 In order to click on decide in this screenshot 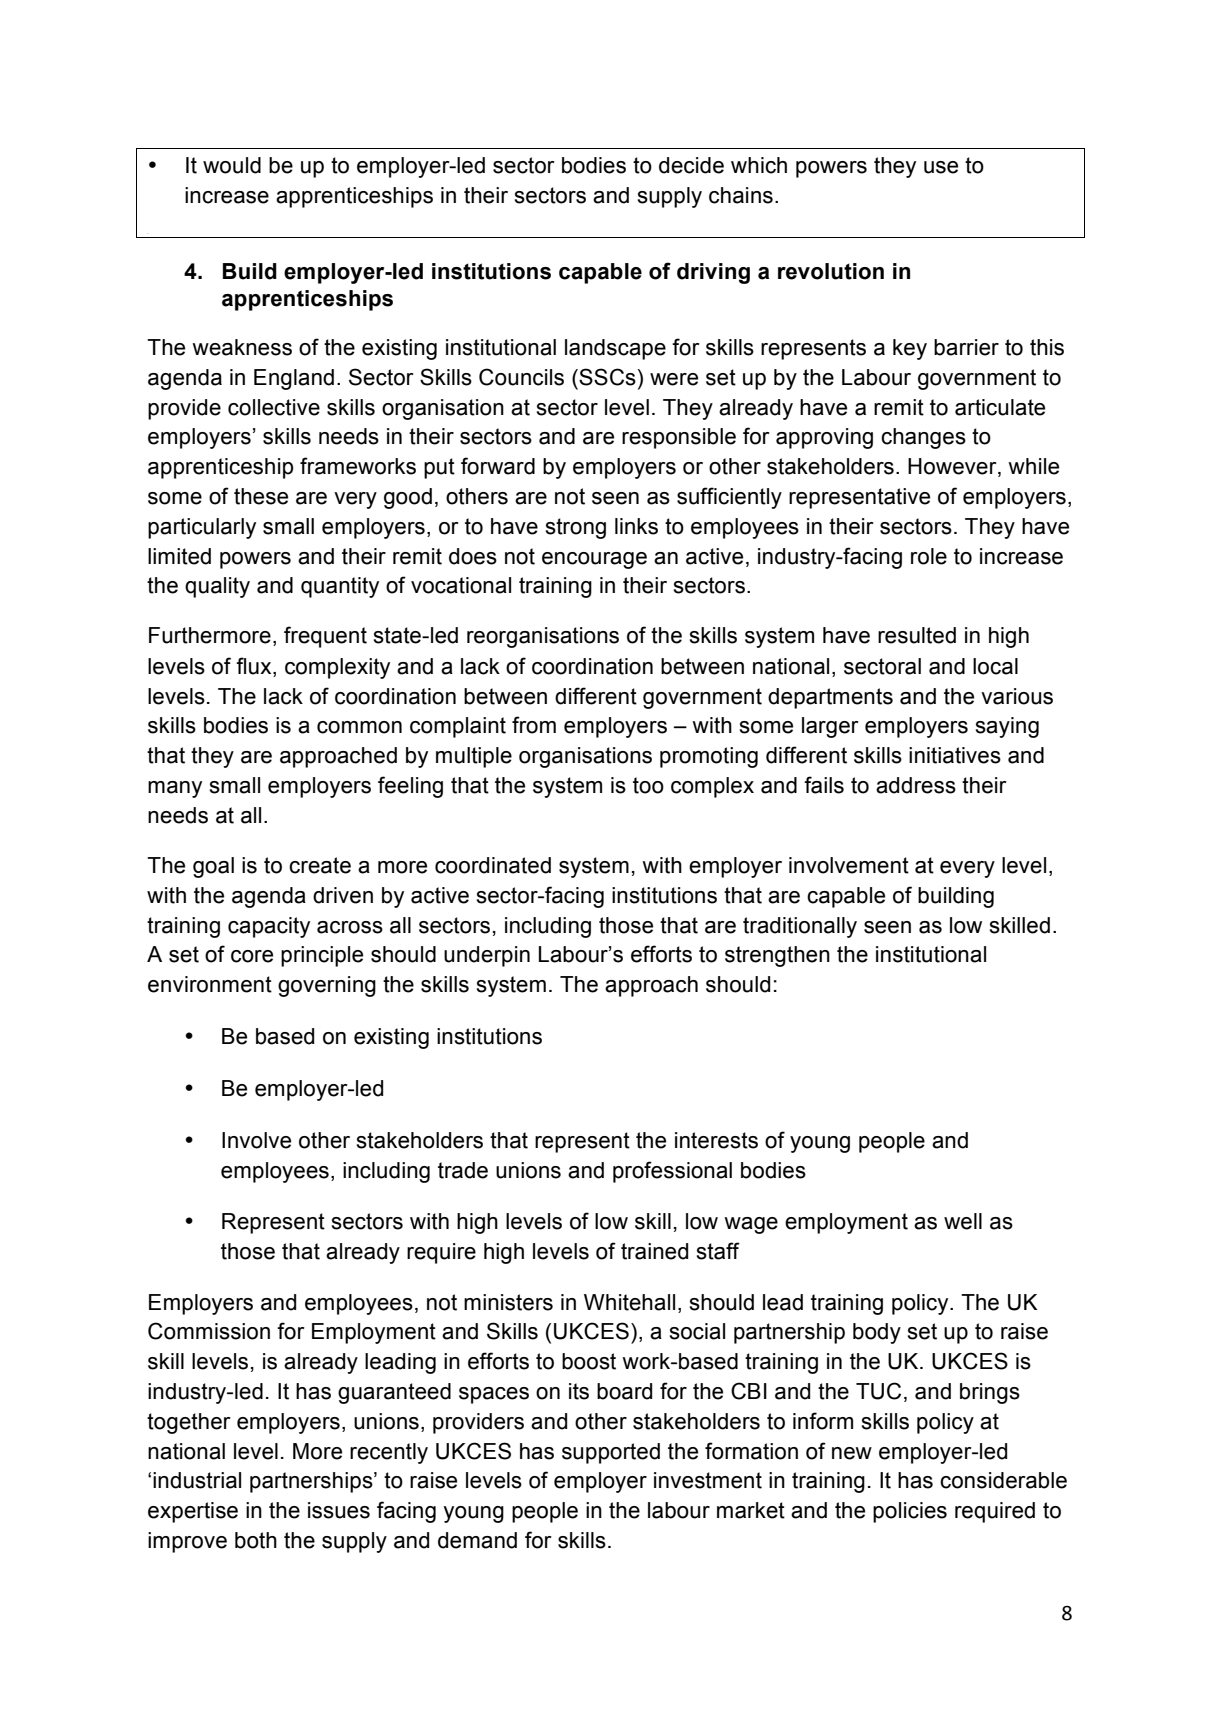, I will do `click(691, 165)`.
